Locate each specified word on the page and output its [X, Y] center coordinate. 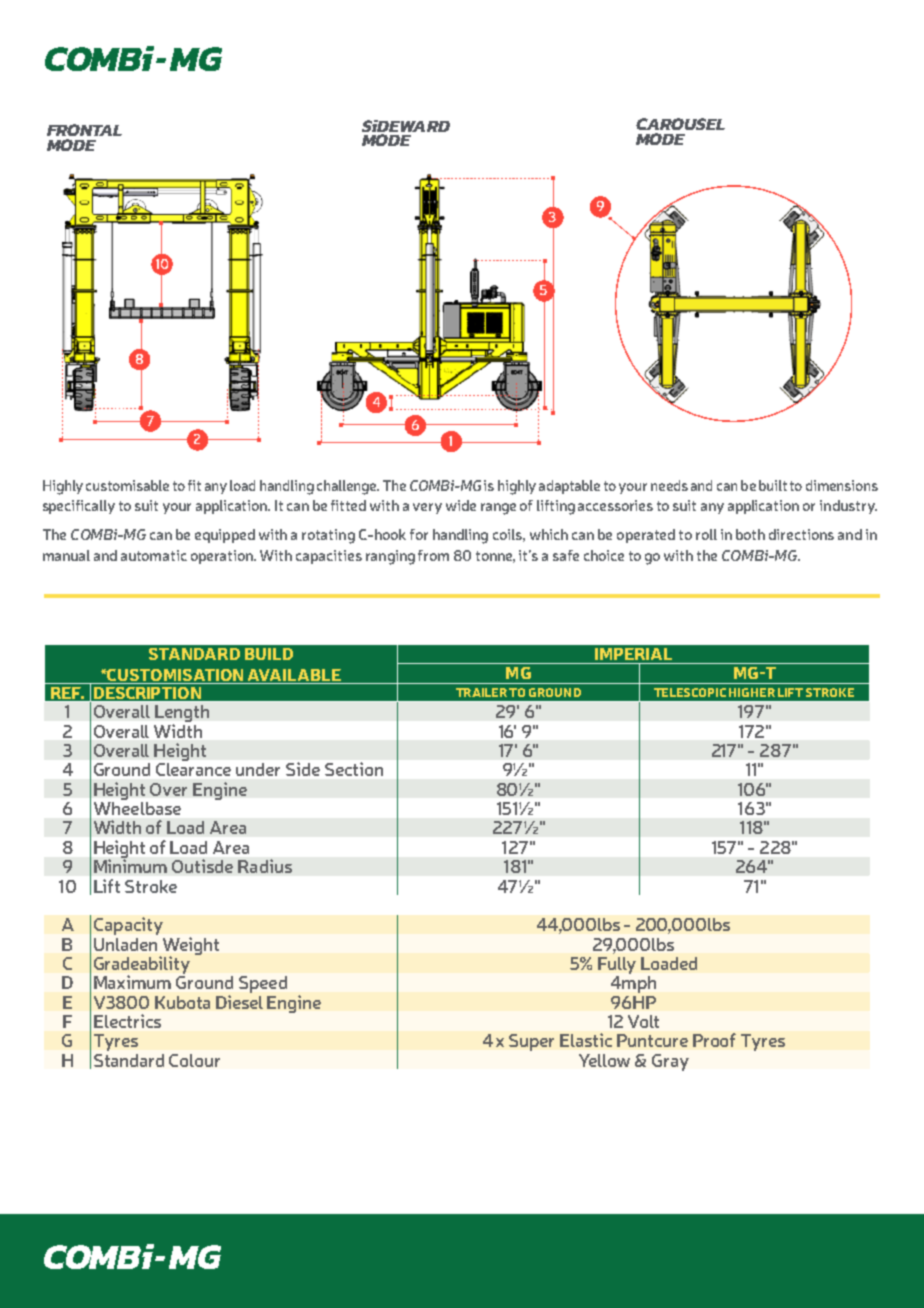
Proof [714, 1040]
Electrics [127, 1021]
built [773, 485]
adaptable [569, 487]
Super [531, 1042]
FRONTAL [84, 130]
